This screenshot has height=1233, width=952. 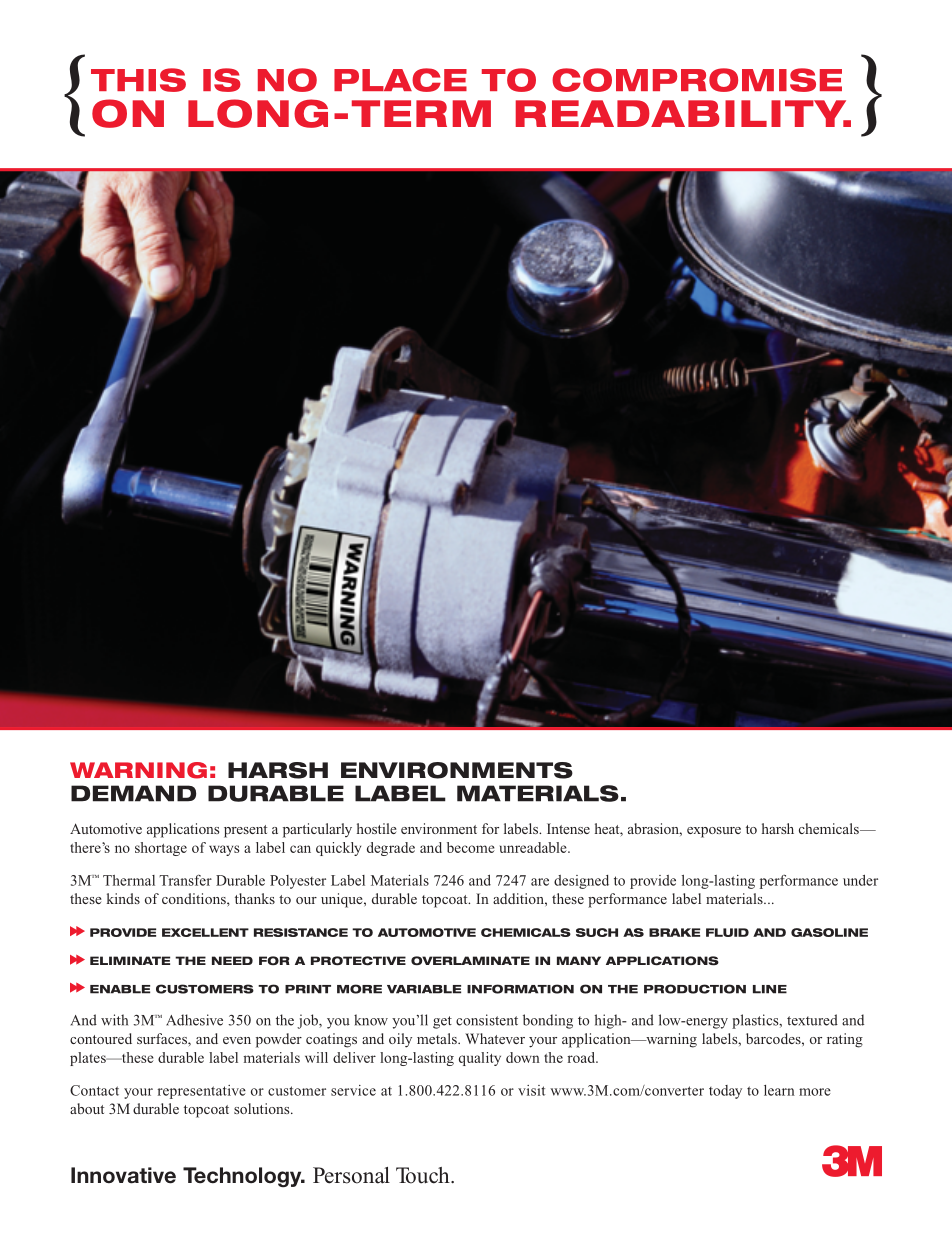 I want to click on shortage, so click(x=161, y=849).
